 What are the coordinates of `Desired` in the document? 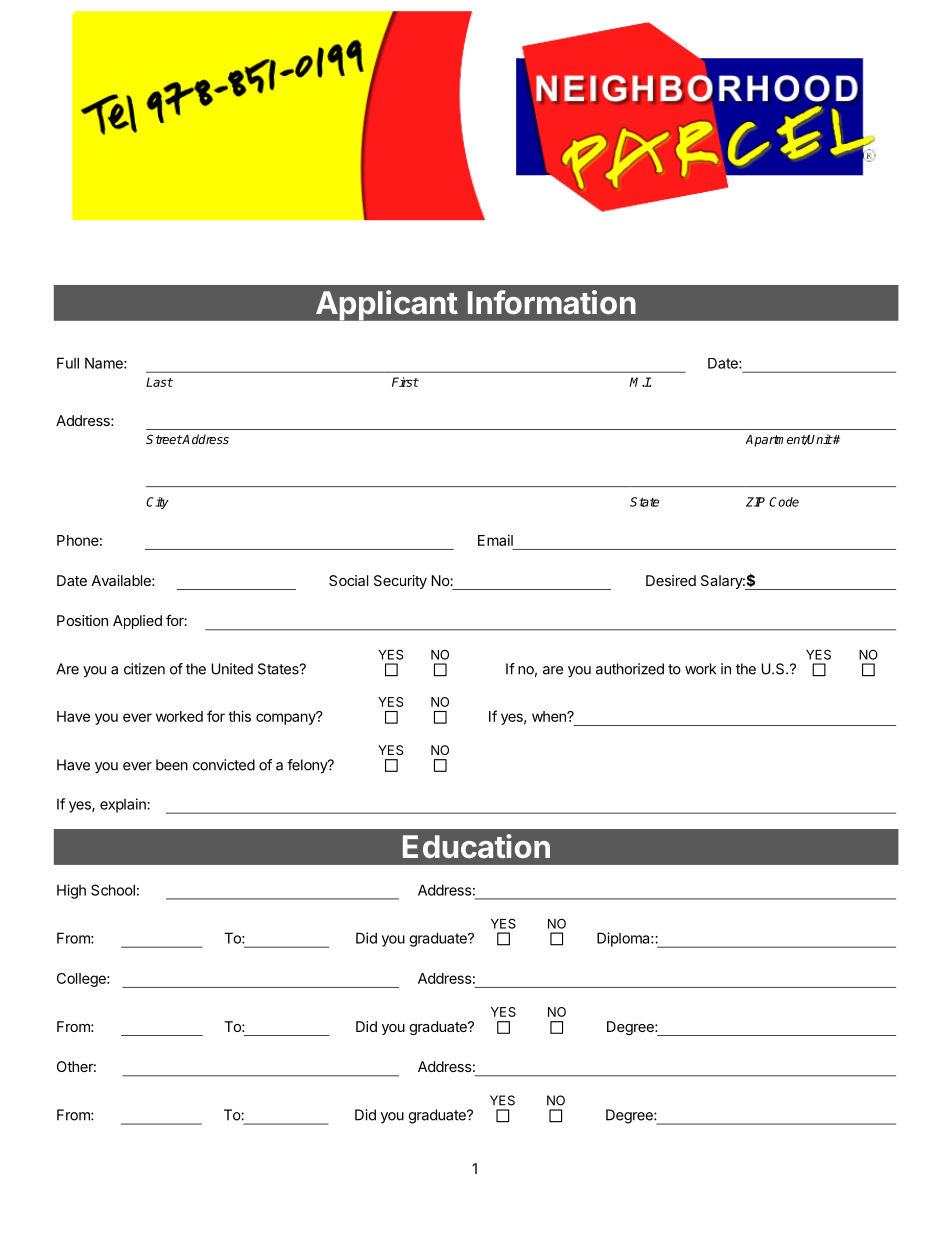 It's located at (671, 580).
